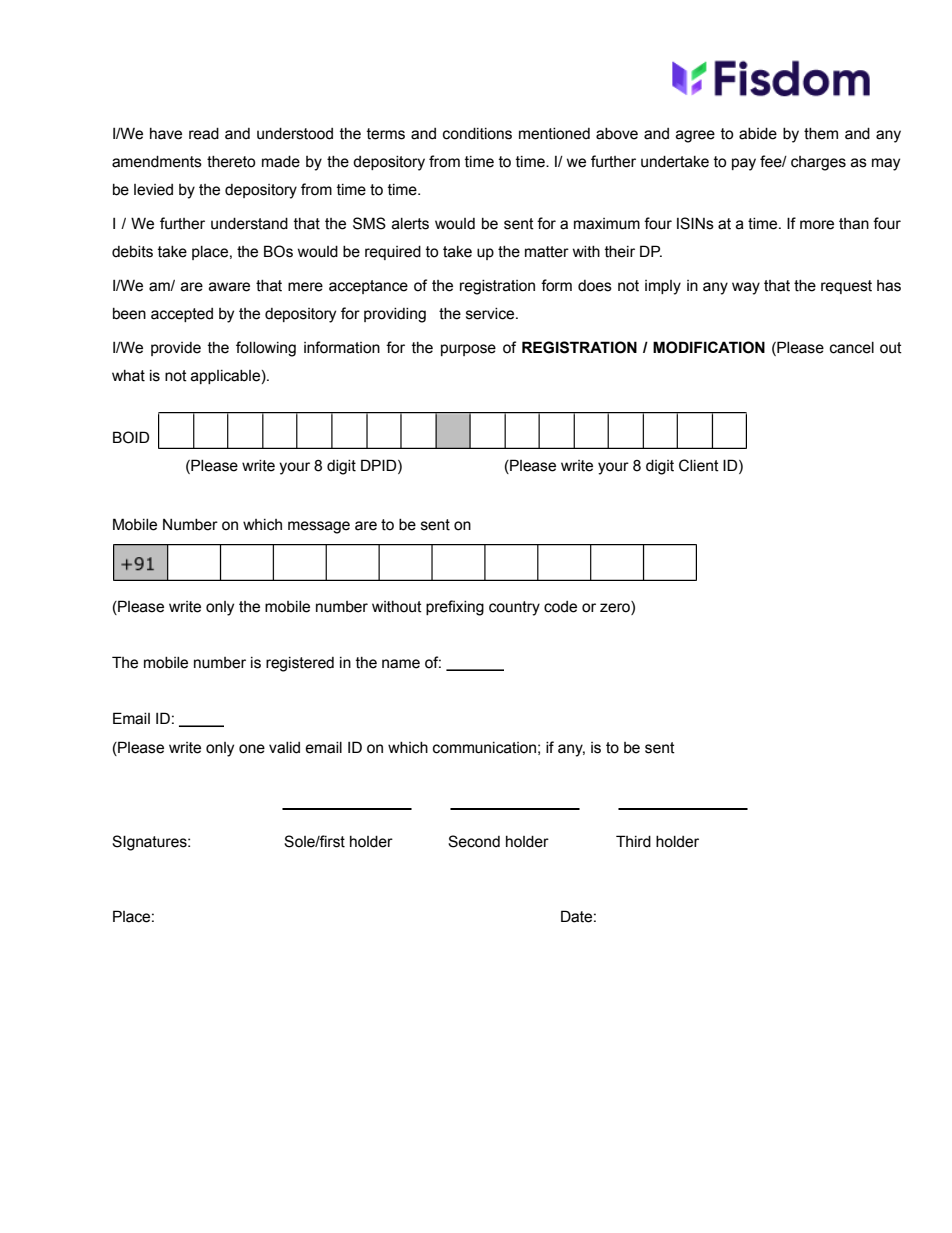  I want to click on zero, so click(616, 608).
